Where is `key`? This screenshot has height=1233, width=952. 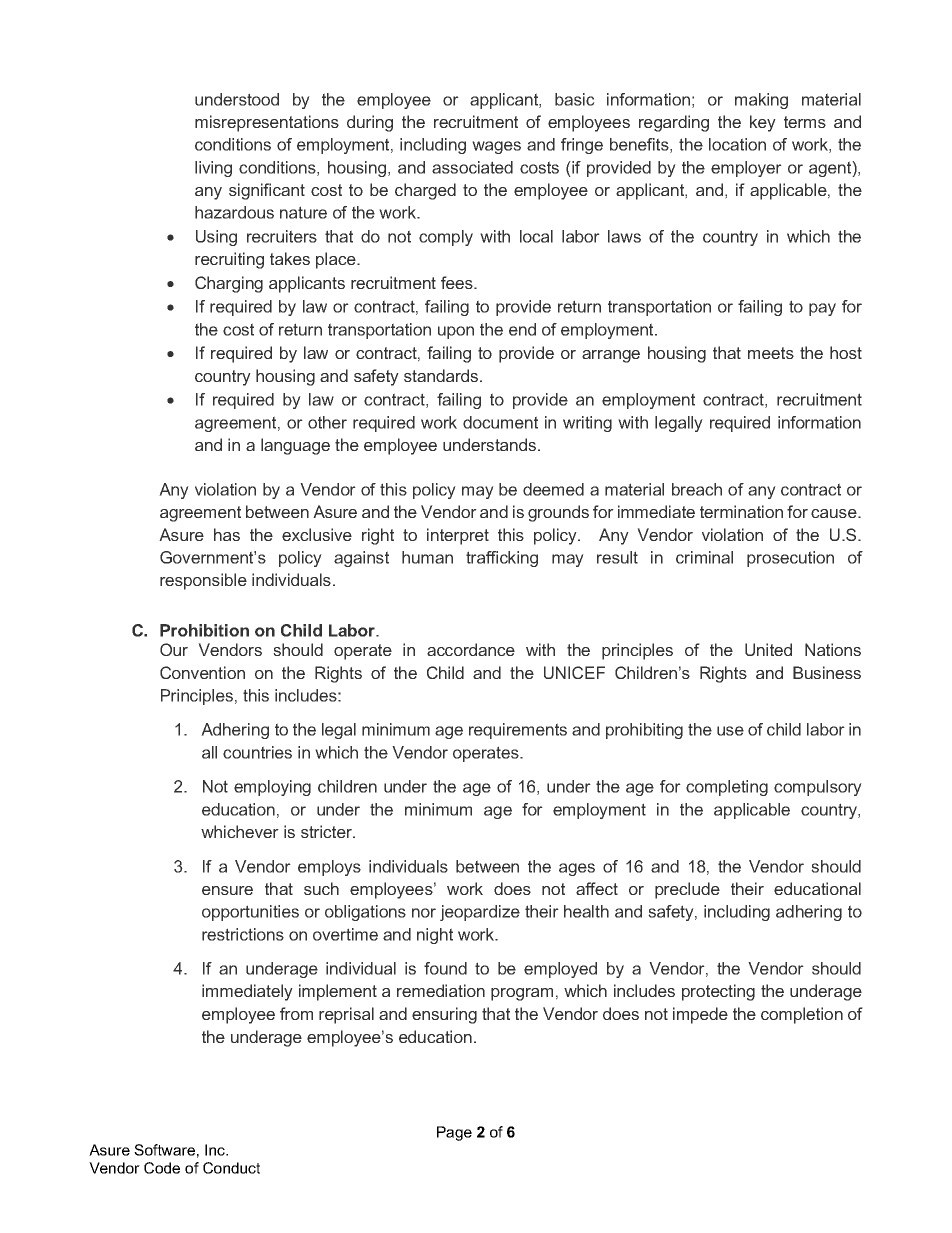 key is located at coordinates (763, 123).
